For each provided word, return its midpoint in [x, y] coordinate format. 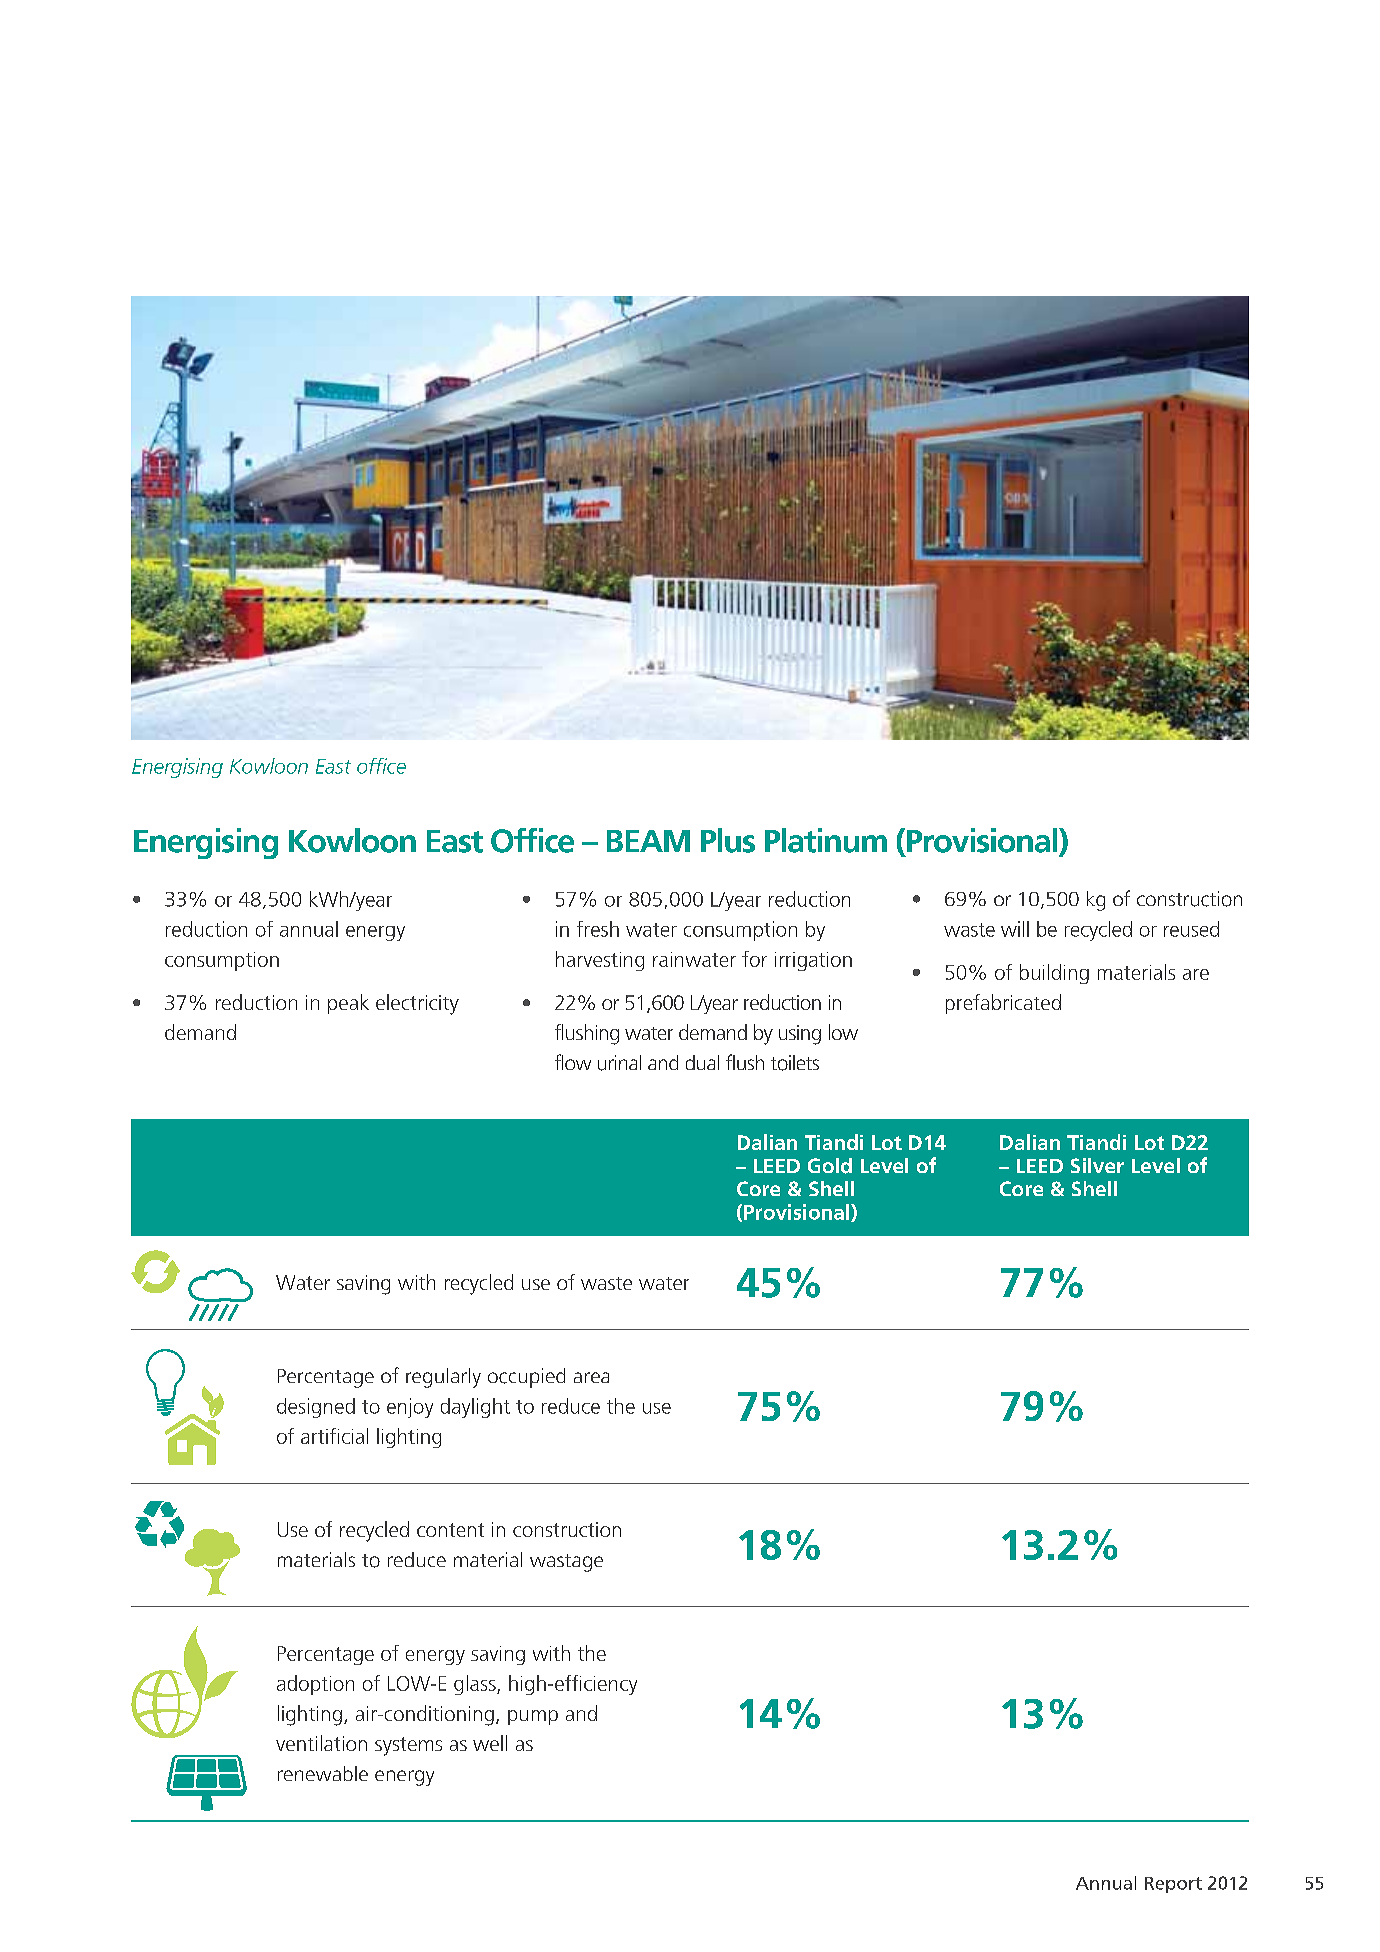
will [1015, 929]
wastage [566, 1563]
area [591, 1377]
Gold [830, 1166]
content [450, 1530]
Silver [1097, 1165]
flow [573, 1062]
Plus [728, 840]
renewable [323, 1773]
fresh [598, 929]
